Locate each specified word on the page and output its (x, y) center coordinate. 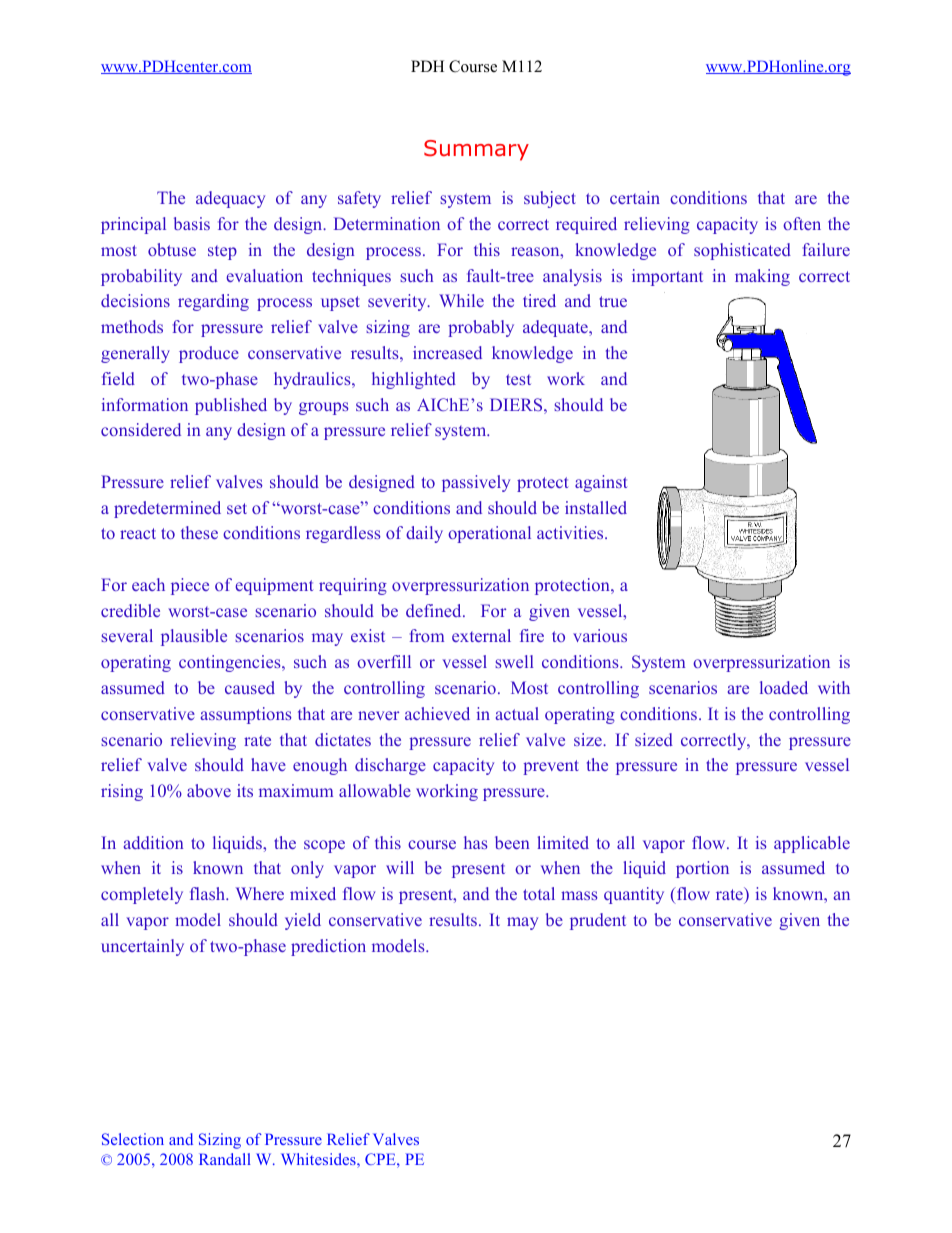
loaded (784, 687)
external (481, 635)
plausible (194, 637)
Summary (476, 150)
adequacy (230, 199)
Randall (225, 1159)
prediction (328, 947)
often (802, 223)
